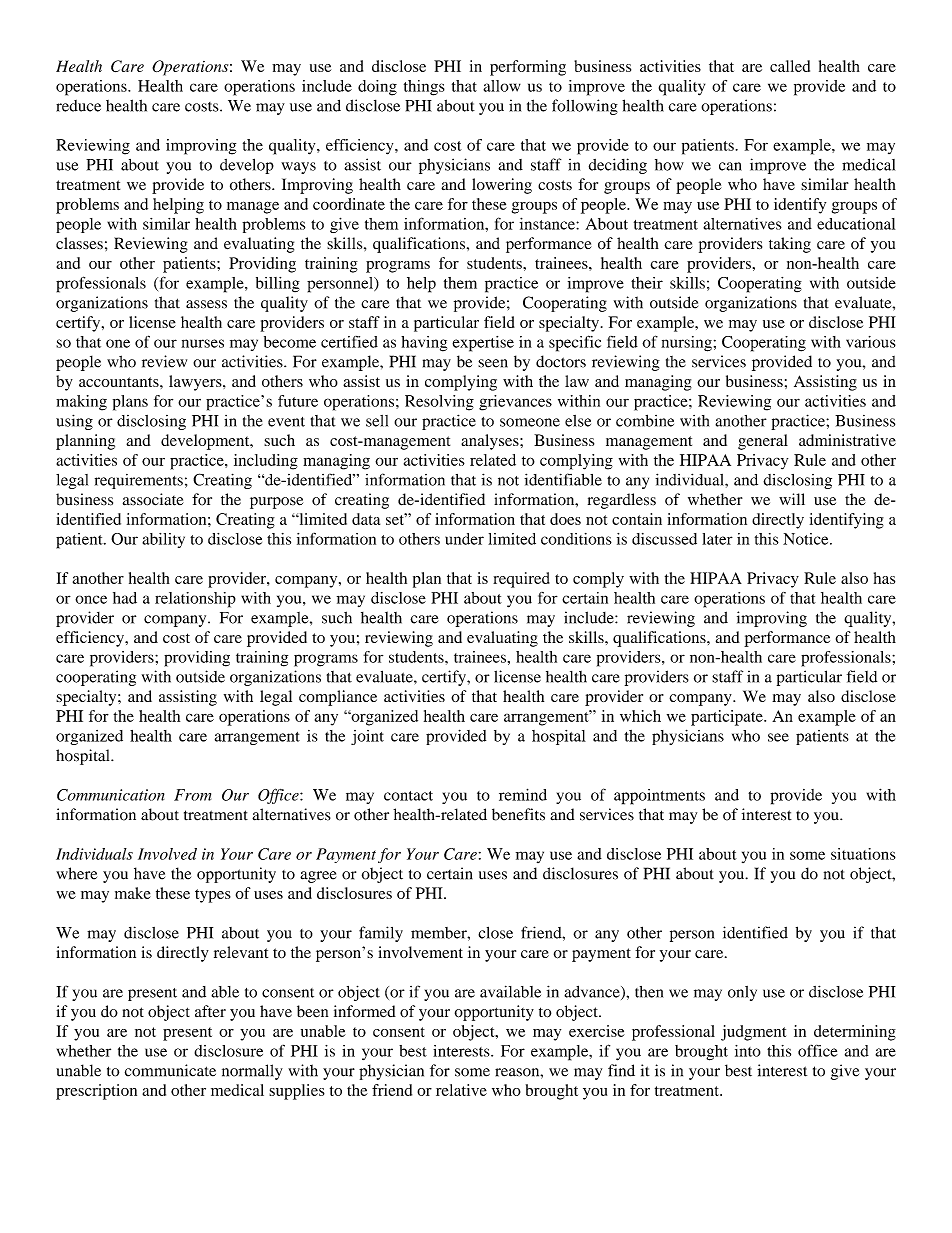 Image resolution: width=952 pixels, height=1233 pixels. I want to click on allow, so click(502, 86).
